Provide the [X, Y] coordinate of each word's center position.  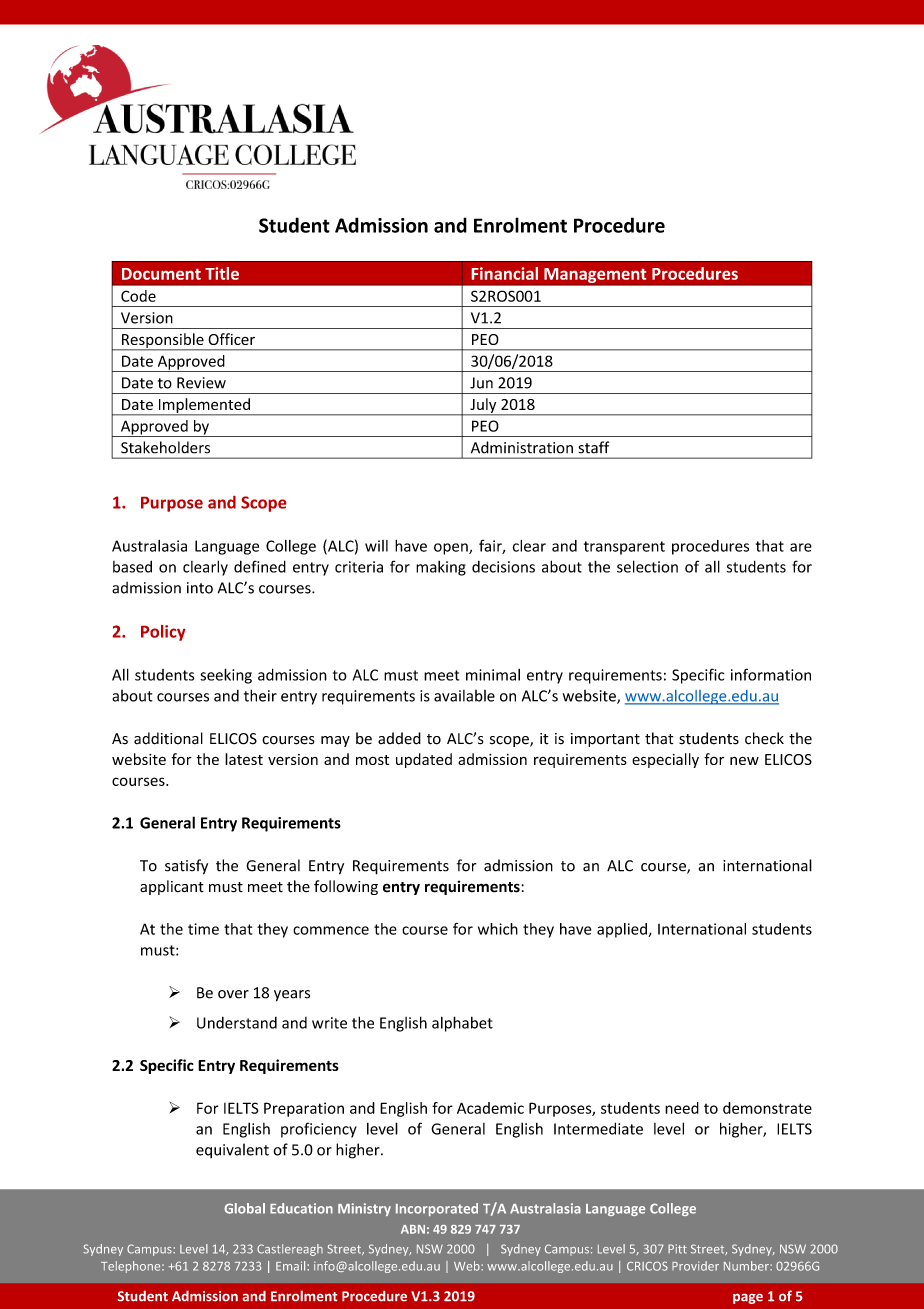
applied [623, 930]
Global [244, 1208]
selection [647, 566]
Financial [505, 273]
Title [222, 273]
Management [595, 275]
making [441, 568]
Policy [163, 633]
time [203, 929]
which [498, 929]
